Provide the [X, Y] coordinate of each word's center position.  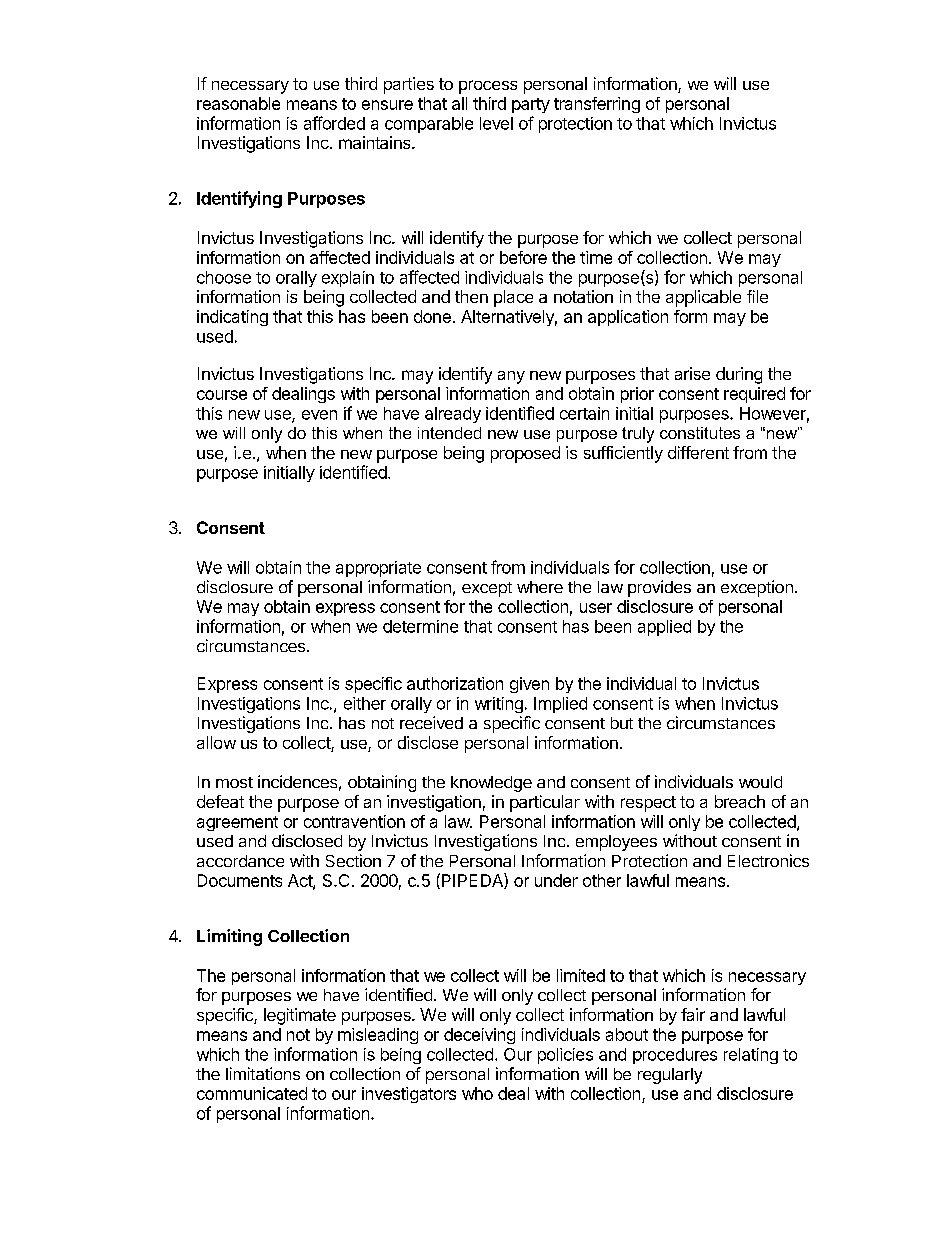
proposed [525, 454]
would [760, 782]
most [234, 782]
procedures [675, 1056]
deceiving [479, 1036]
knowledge [491, 784]
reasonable [238, 103]
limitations [263, 1073]
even [319, 415]
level [496, 123]
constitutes [700, 433]
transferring [597, 105]
